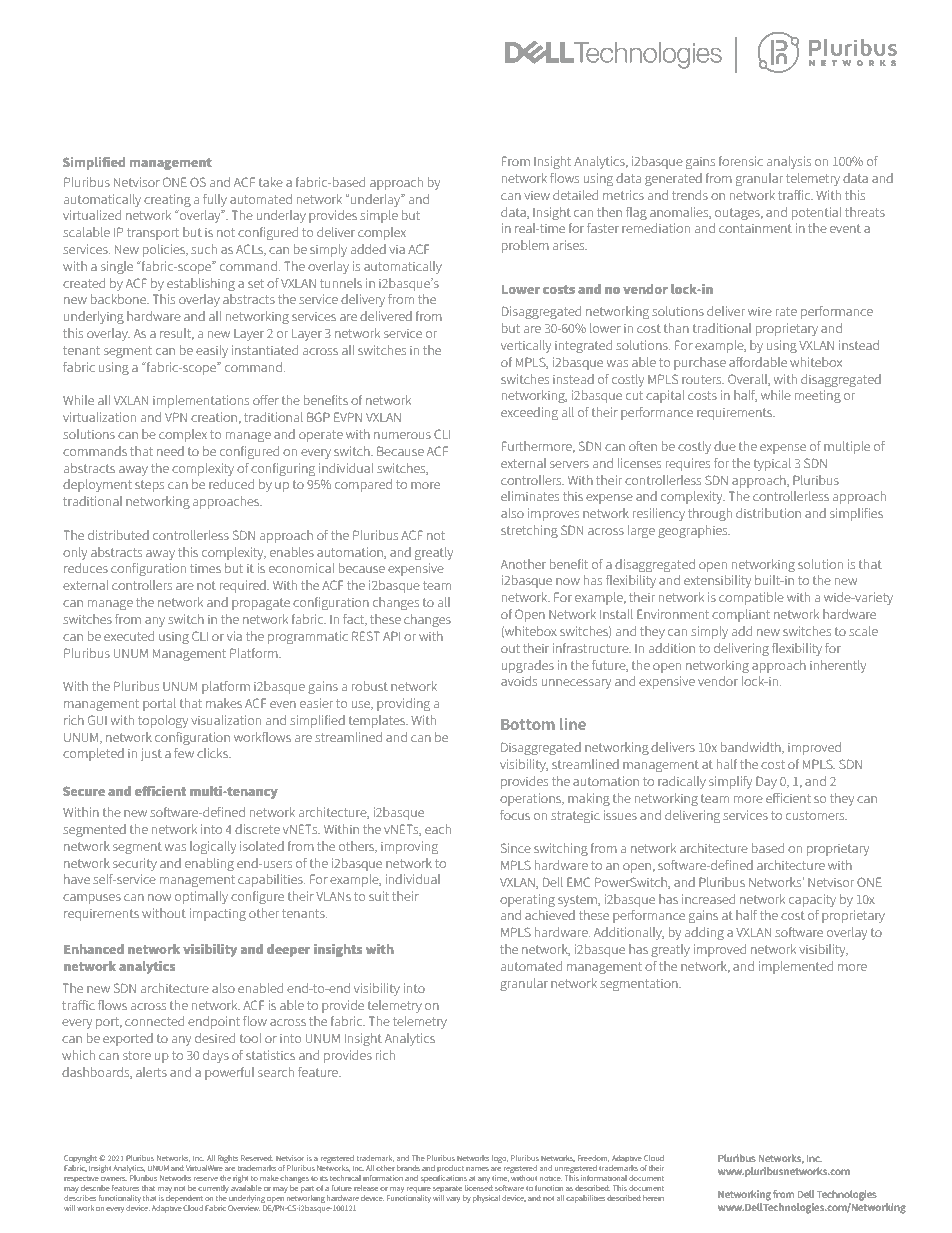 This screenshot has width=952, height=1233. I want to click on dependent, so click(184, 1198).
